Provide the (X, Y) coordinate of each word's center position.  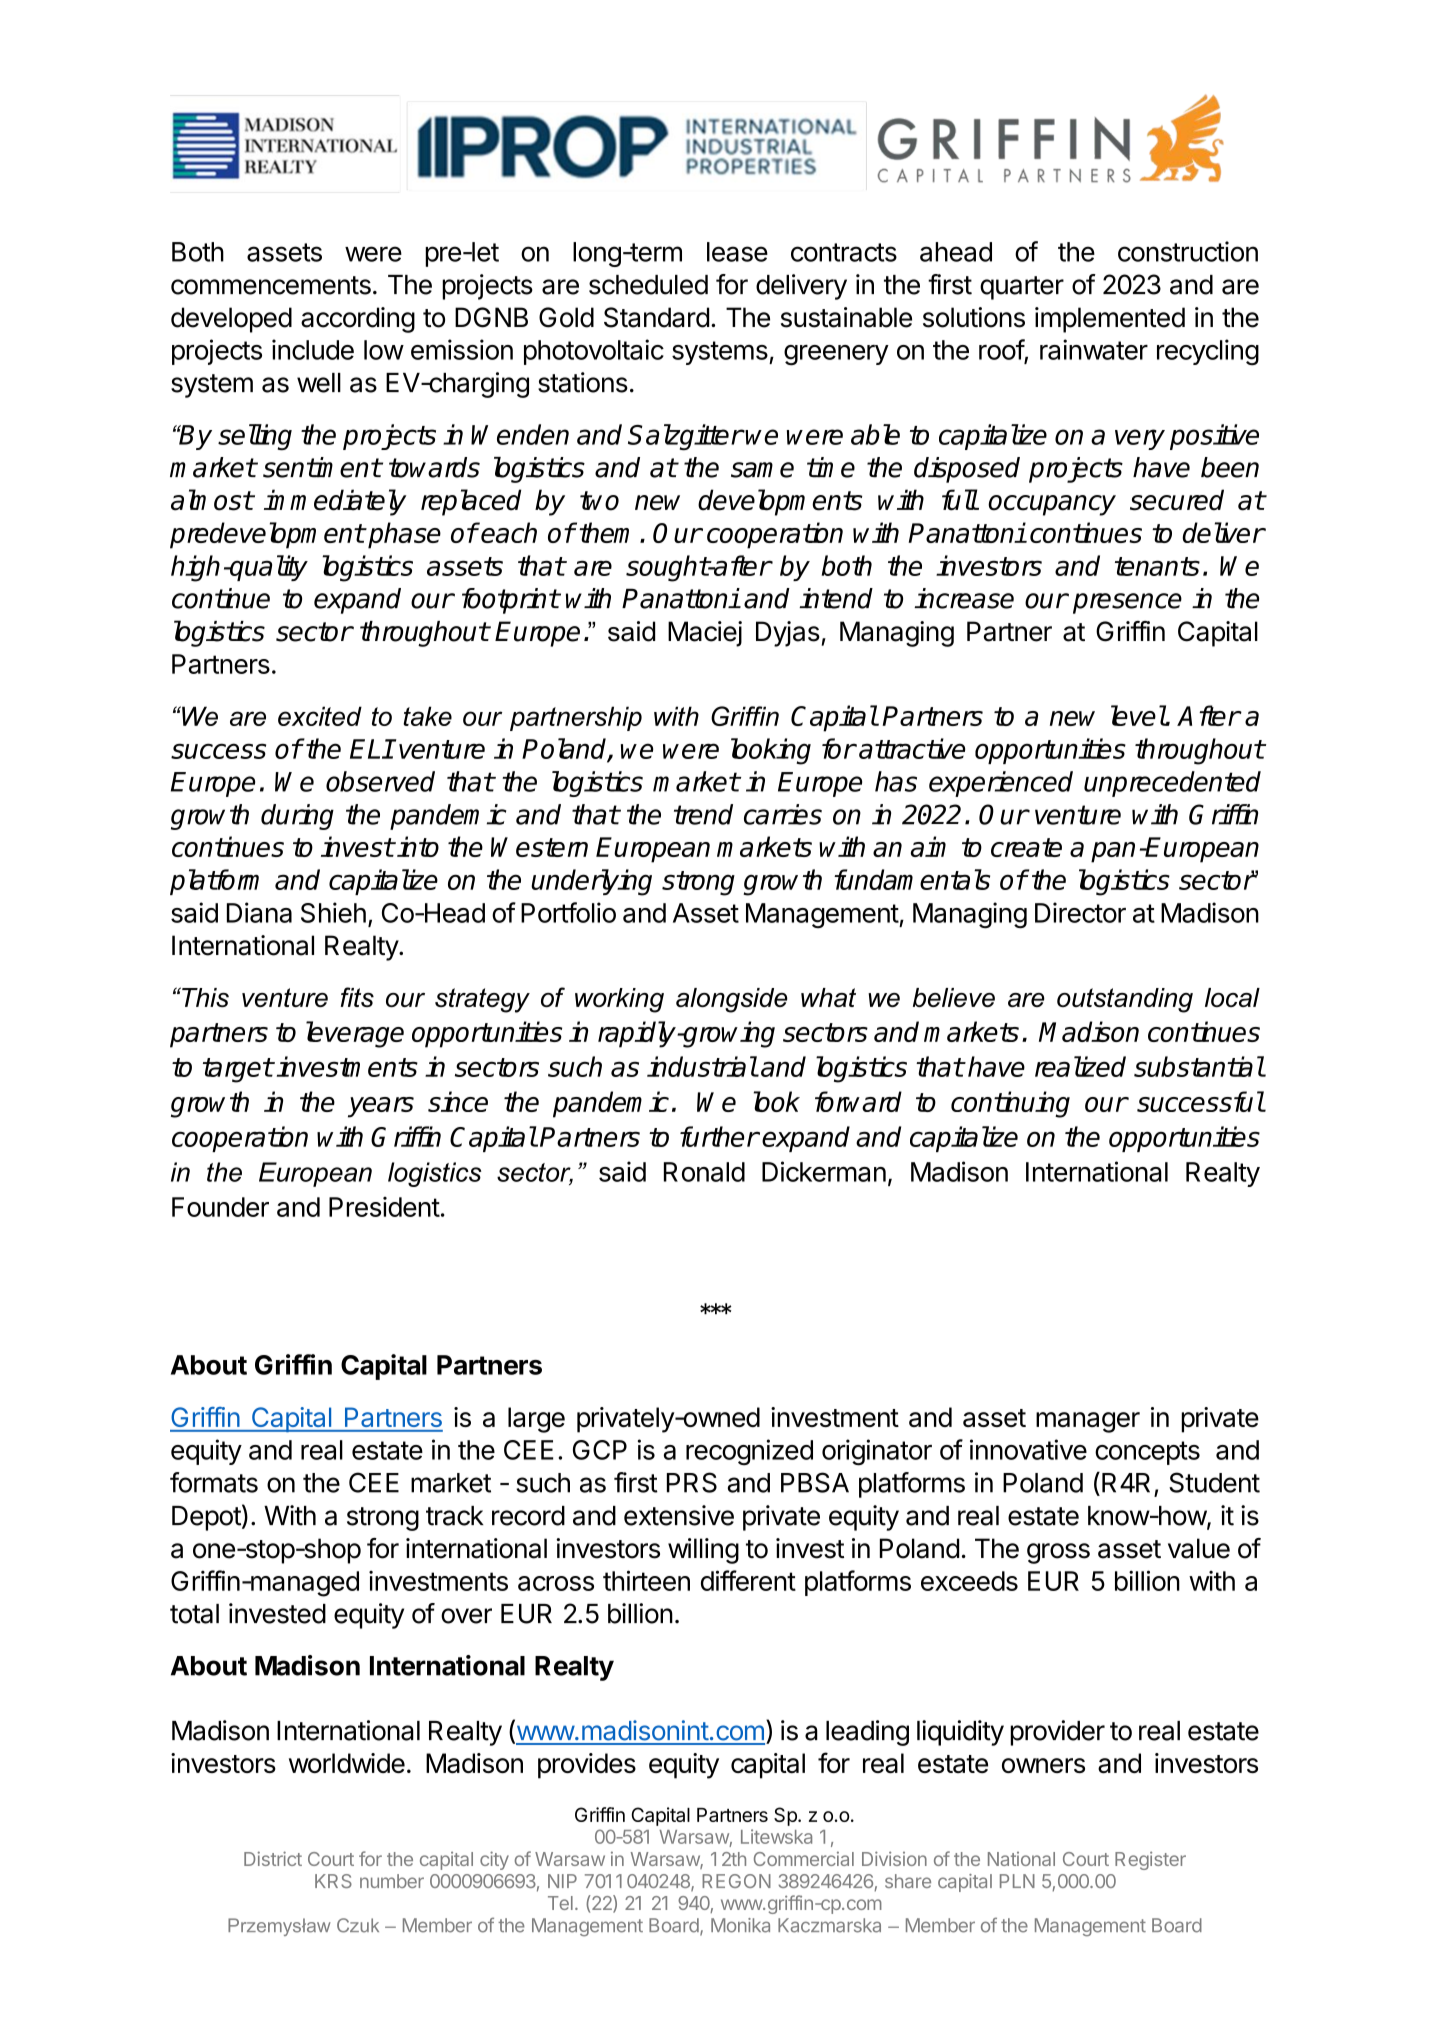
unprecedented (1172, 784)
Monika (740, 1925)
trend (703, 814)
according (358, 320)
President (384, 1207)
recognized (749, 1452)
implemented (1110, 320)
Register (1150, 1860)
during (297, 817)
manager (1088, 1422)
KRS (333, 1881)
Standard (656, 317)
